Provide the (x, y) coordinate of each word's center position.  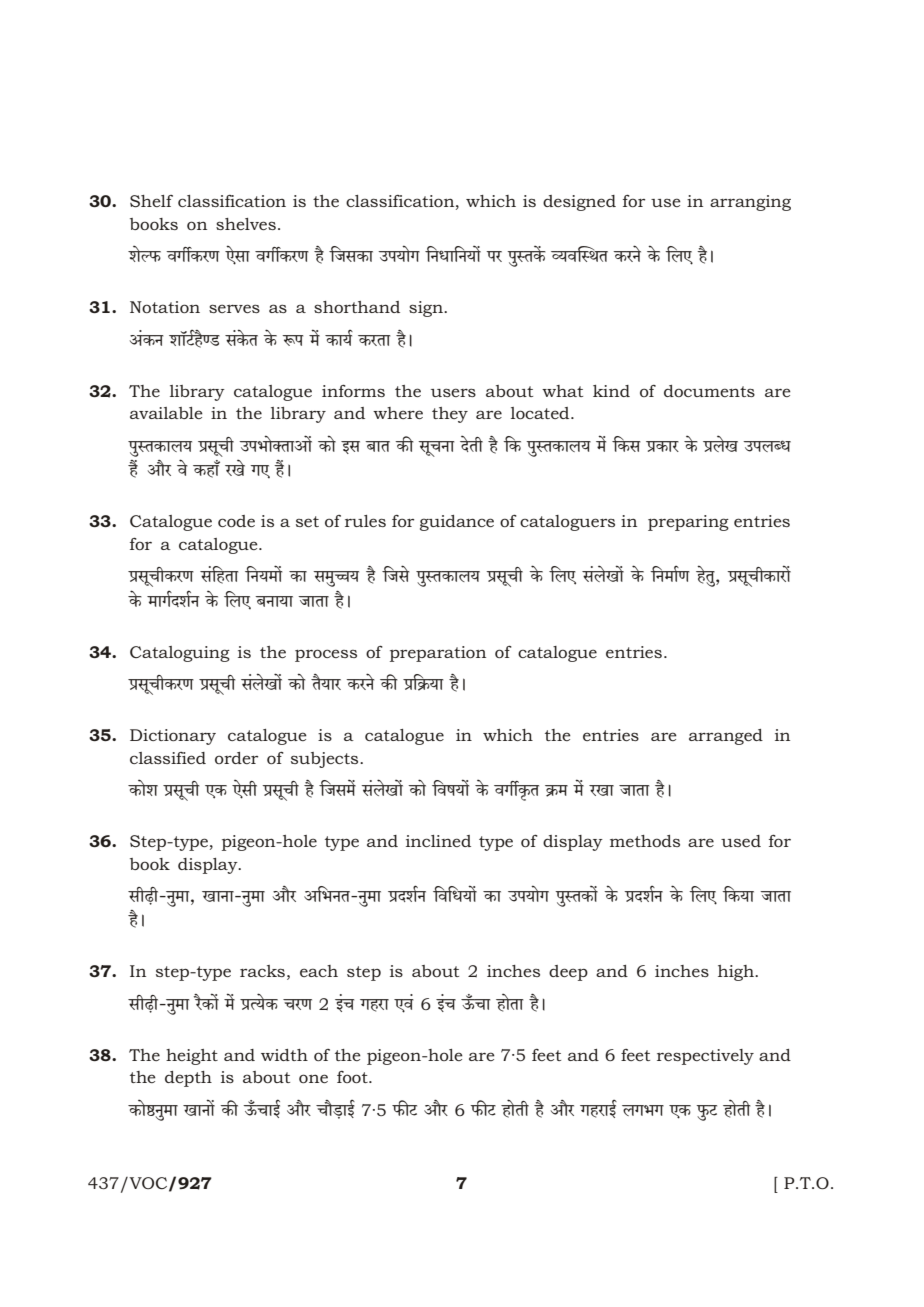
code (236, 521)
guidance (457, 523)
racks (262, 971)
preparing (688, 523)
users (453, 392)
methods (645, 841)
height (192, 1057)
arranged (726, 737)
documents (709, 391)
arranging (750, 203)
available (166, 413)
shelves (246, 224)
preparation (438, 654)
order (236, 758)
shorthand (357, 307)
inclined (438, 841)
